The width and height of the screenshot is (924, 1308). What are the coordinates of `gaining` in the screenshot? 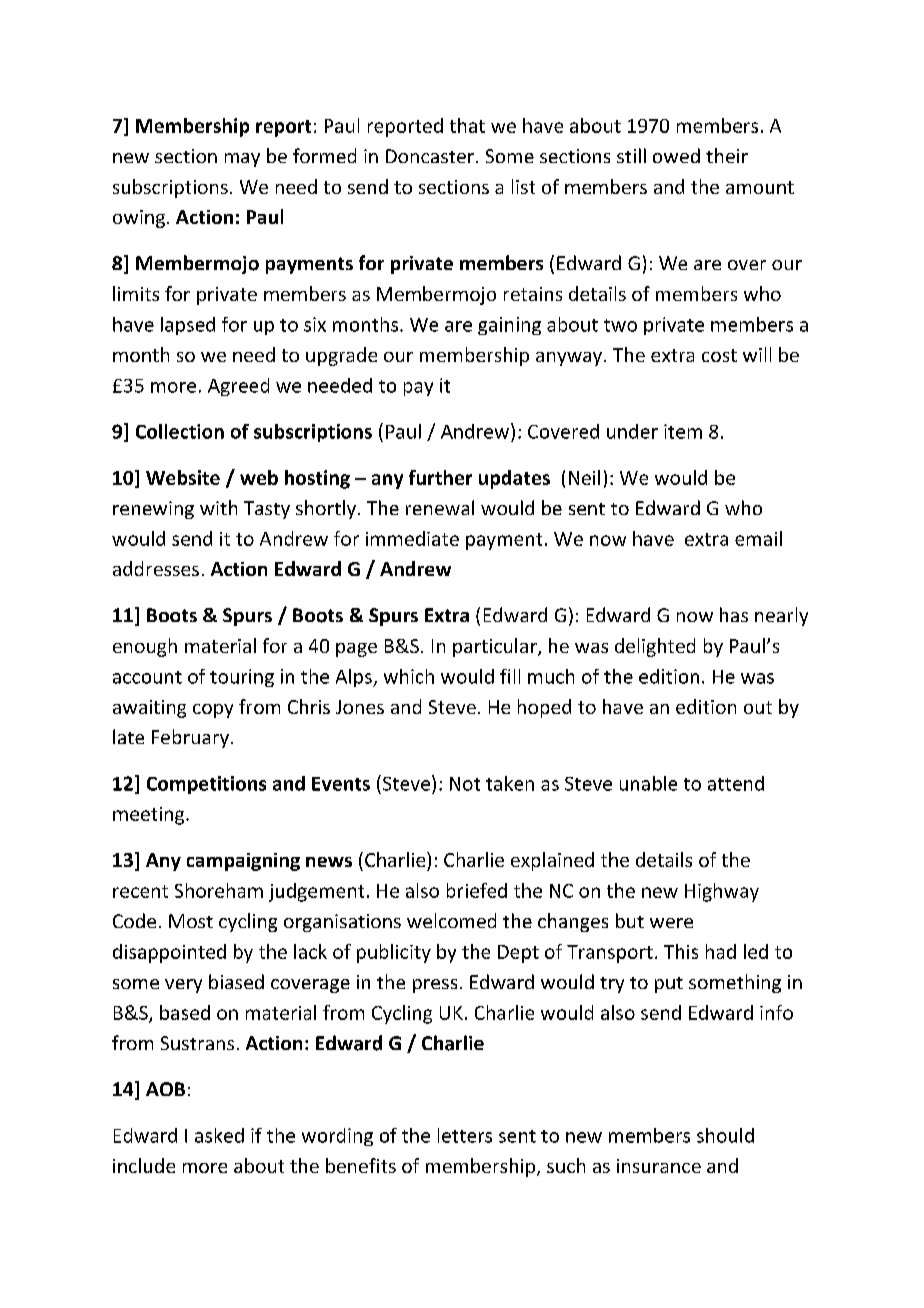 It's located at (509, 326).
